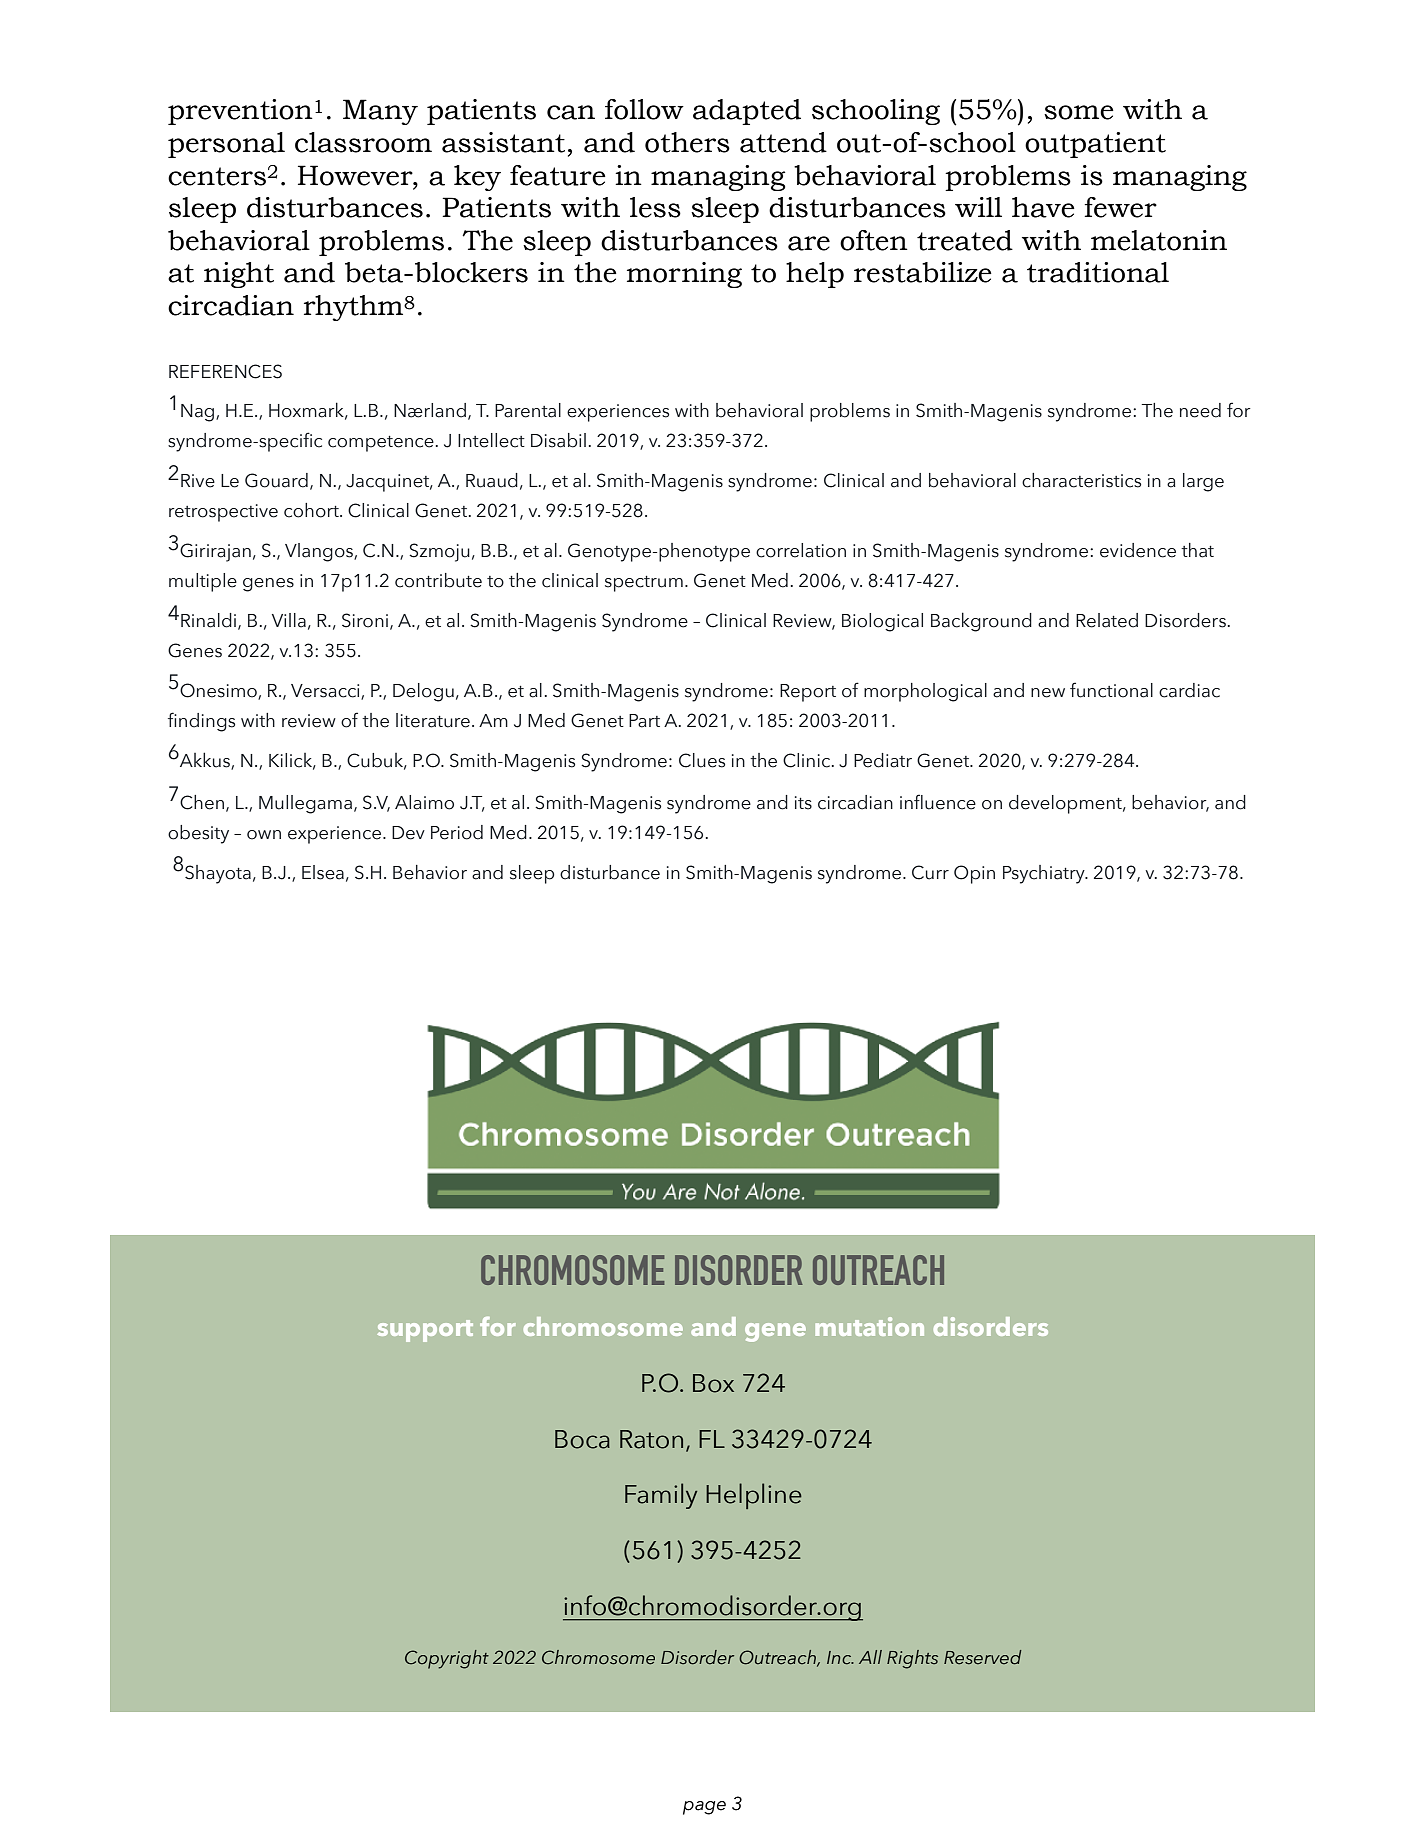  I want to click on Copyright, so click(447, 1659).
